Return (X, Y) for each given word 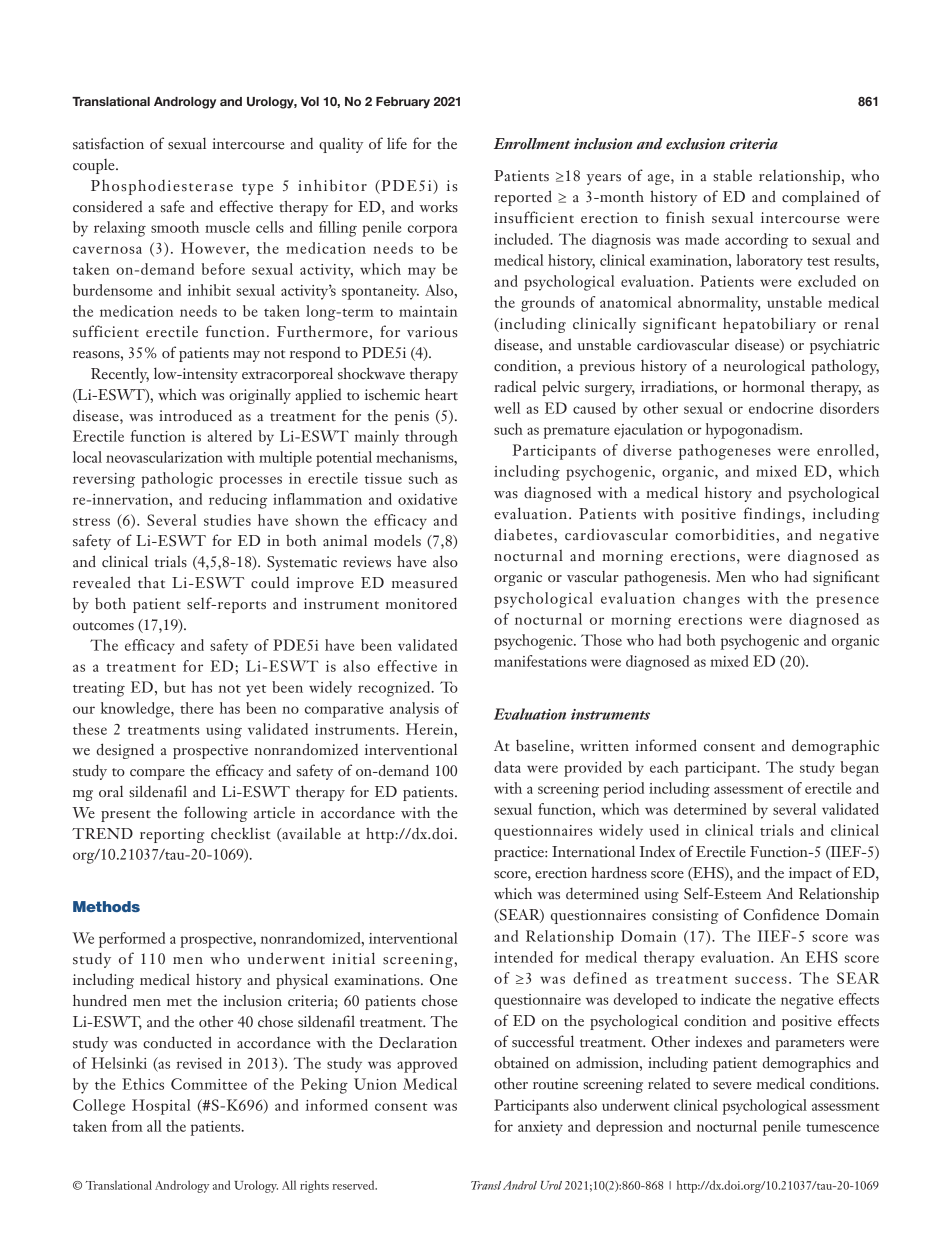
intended (523, 957)
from (127, 1126)
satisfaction (108, 143)
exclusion (695, 144)
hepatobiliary (769, 325)
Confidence (781, 914)
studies (227, 520)
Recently (120, 375)
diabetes (524, 534)
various (432, 332)
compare (157, 774)
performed (132, 940)
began (859, 769)
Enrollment (532, 144)
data (507, 767)
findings (773, 515)
